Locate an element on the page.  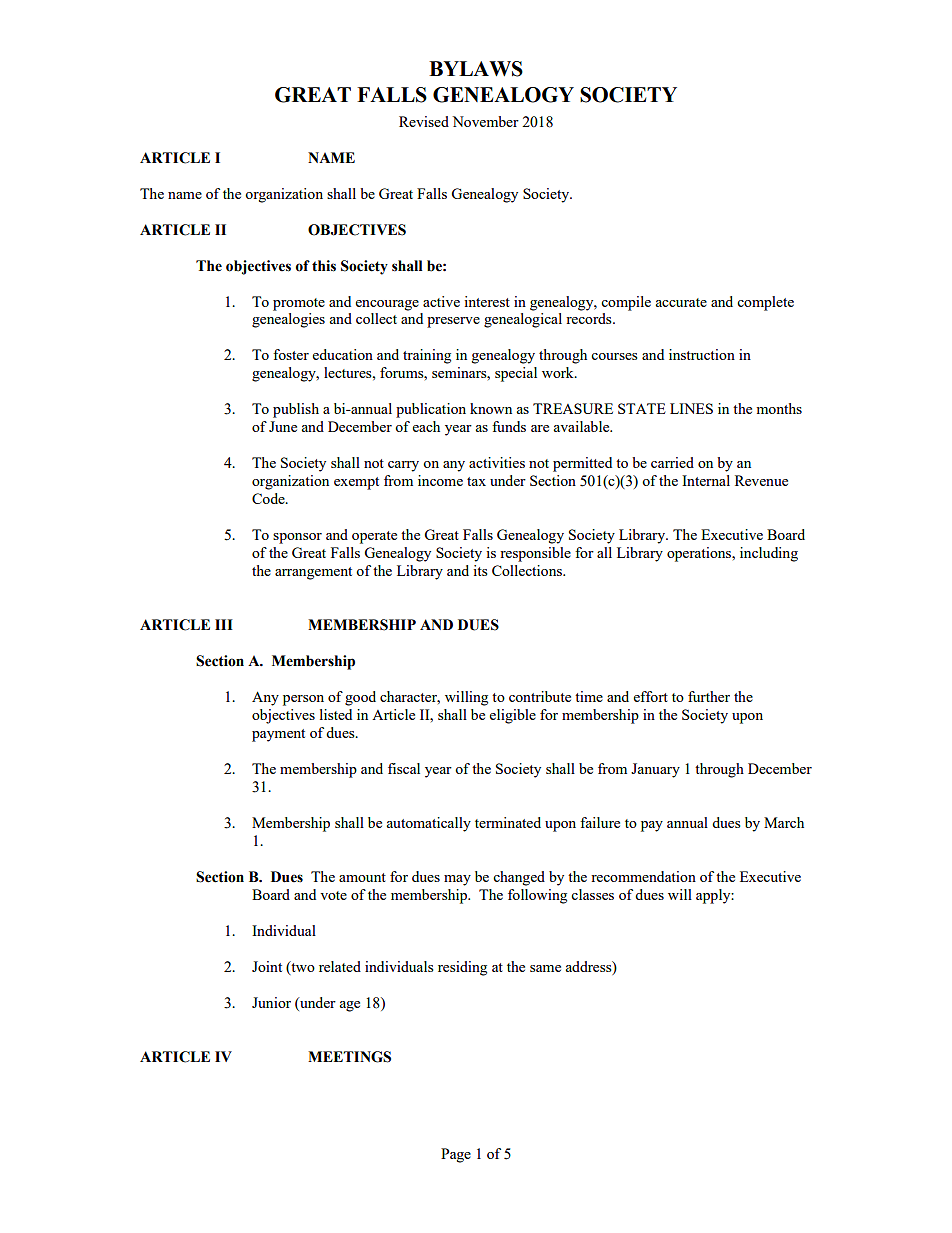
November is located at coordinates (485, 121).
